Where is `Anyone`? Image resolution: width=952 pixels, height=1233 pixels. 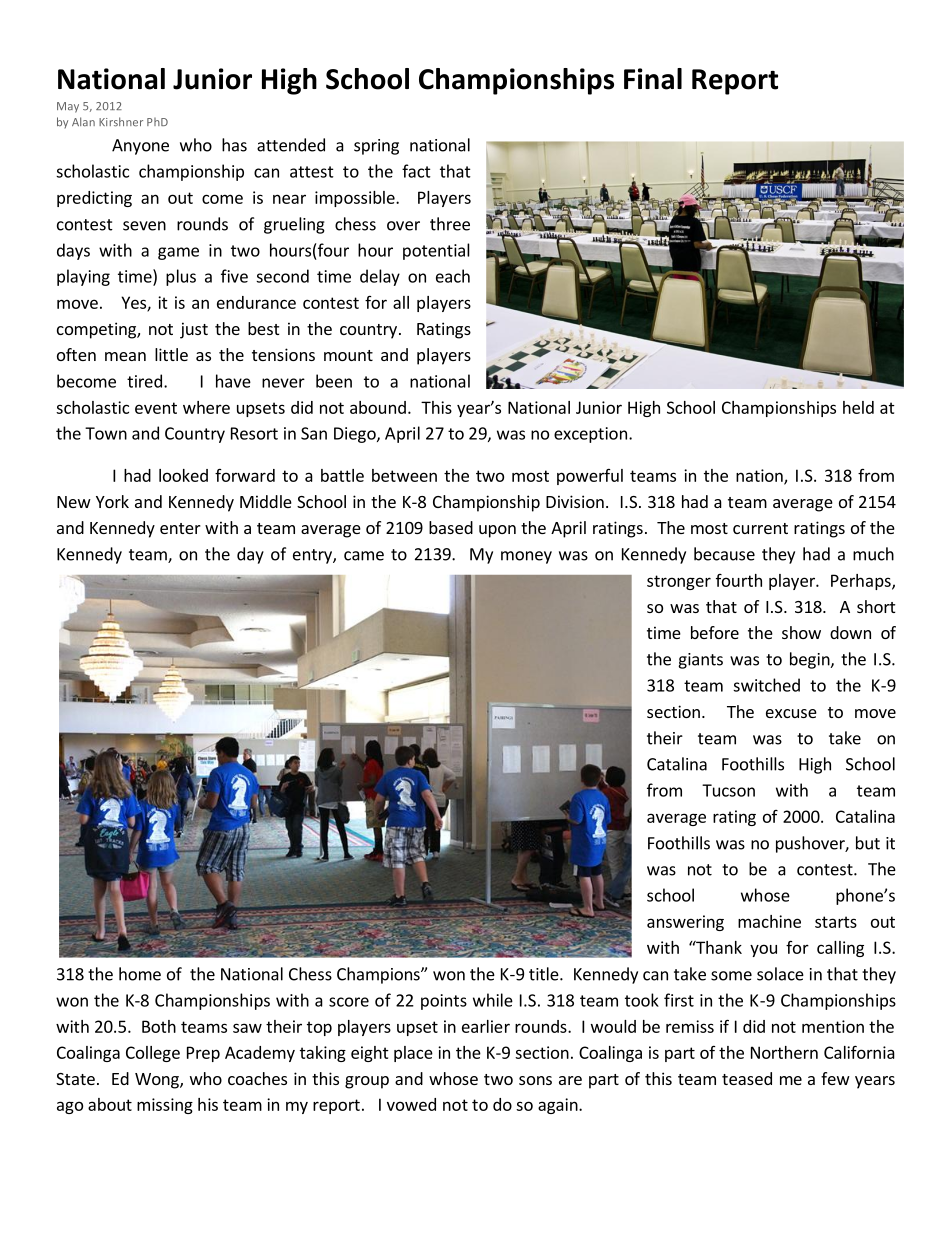
Anyone is located at coordinates (140, 147).
